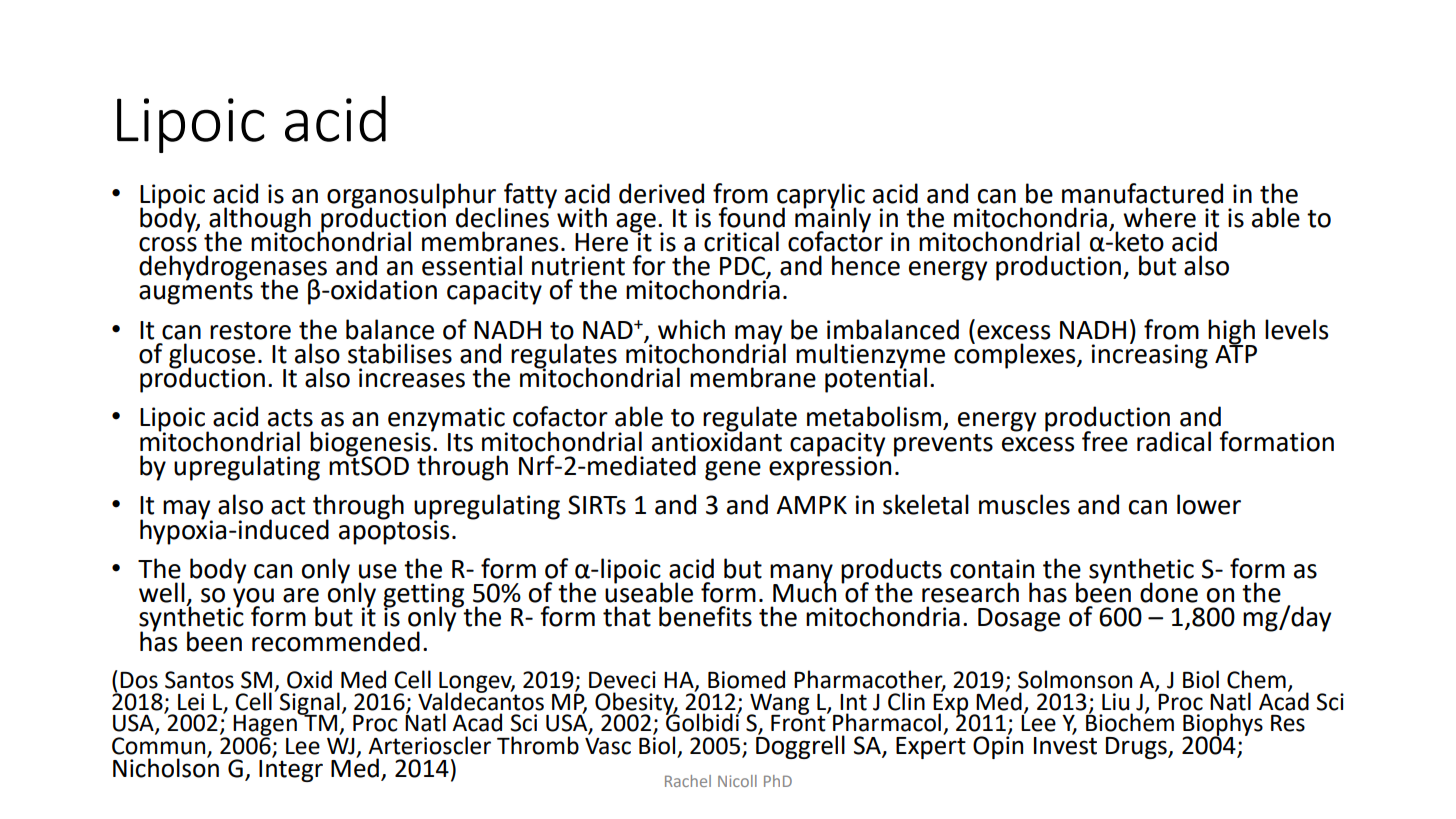 This page has height=819, width=1456. Describe the element at coordinates (1137, 748) in the page. I see `Drugs` at that location.
